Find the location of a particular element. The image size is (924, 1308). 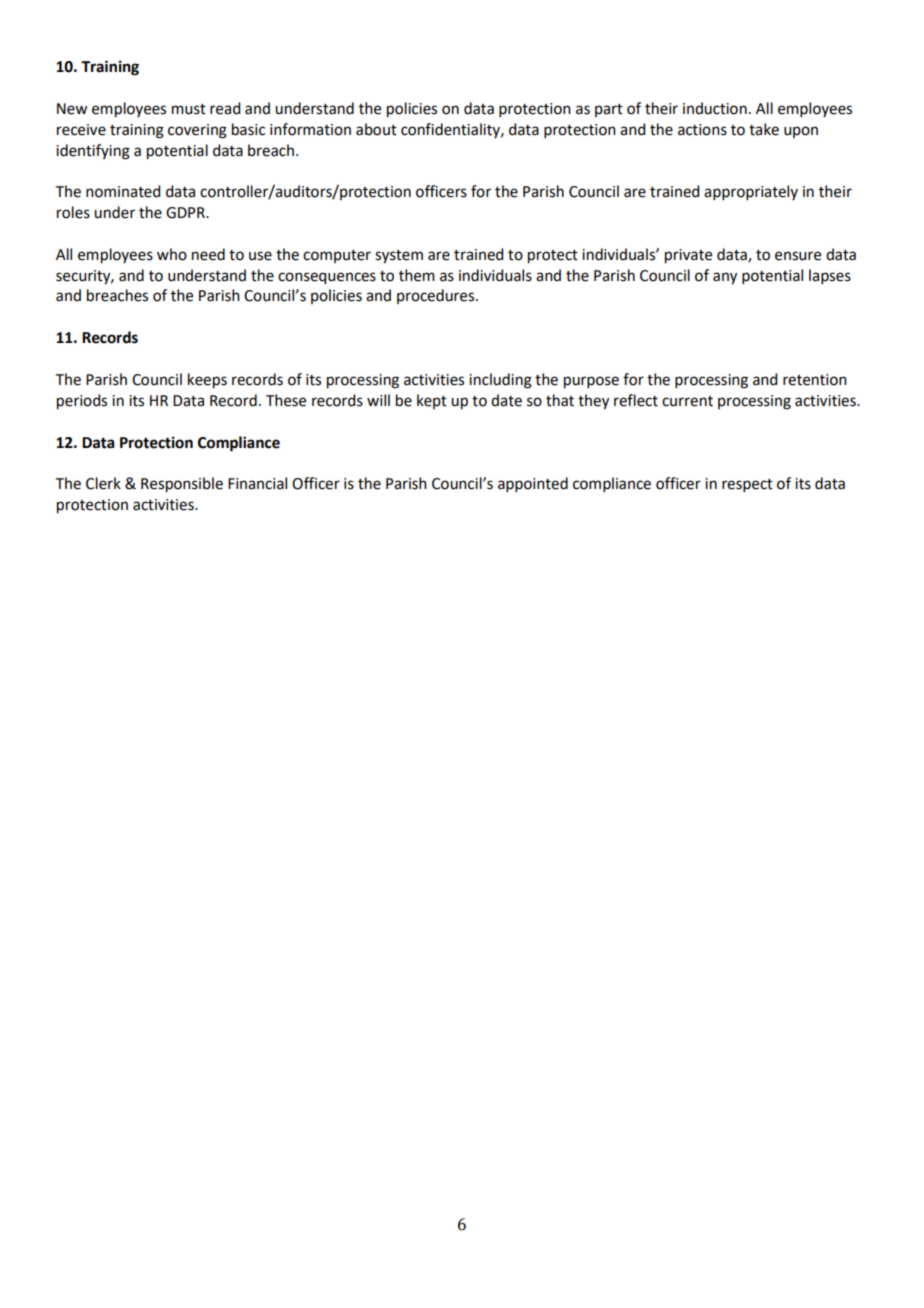

keeps is located at coordinates (207, 381).
